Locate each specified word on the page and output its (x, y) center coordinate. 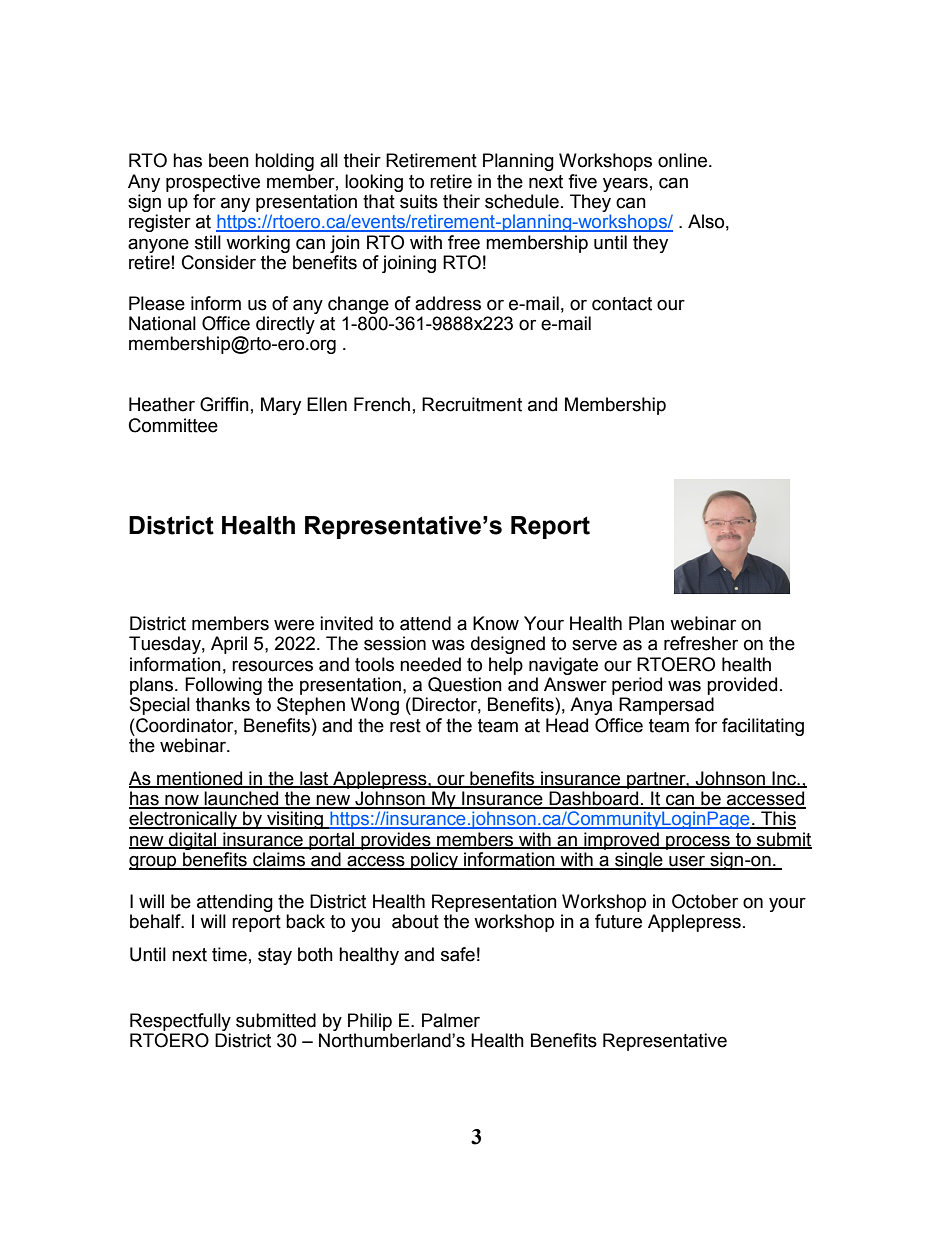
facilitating (763, 727)
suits (419, 201)
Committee (173, 425)
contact (622, 304)
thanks (223, 704)
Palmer (451, 1020)
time (229, 954)
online (684, 160)
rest (405, 726)
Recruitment (472, 404)
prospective (213, 183)
